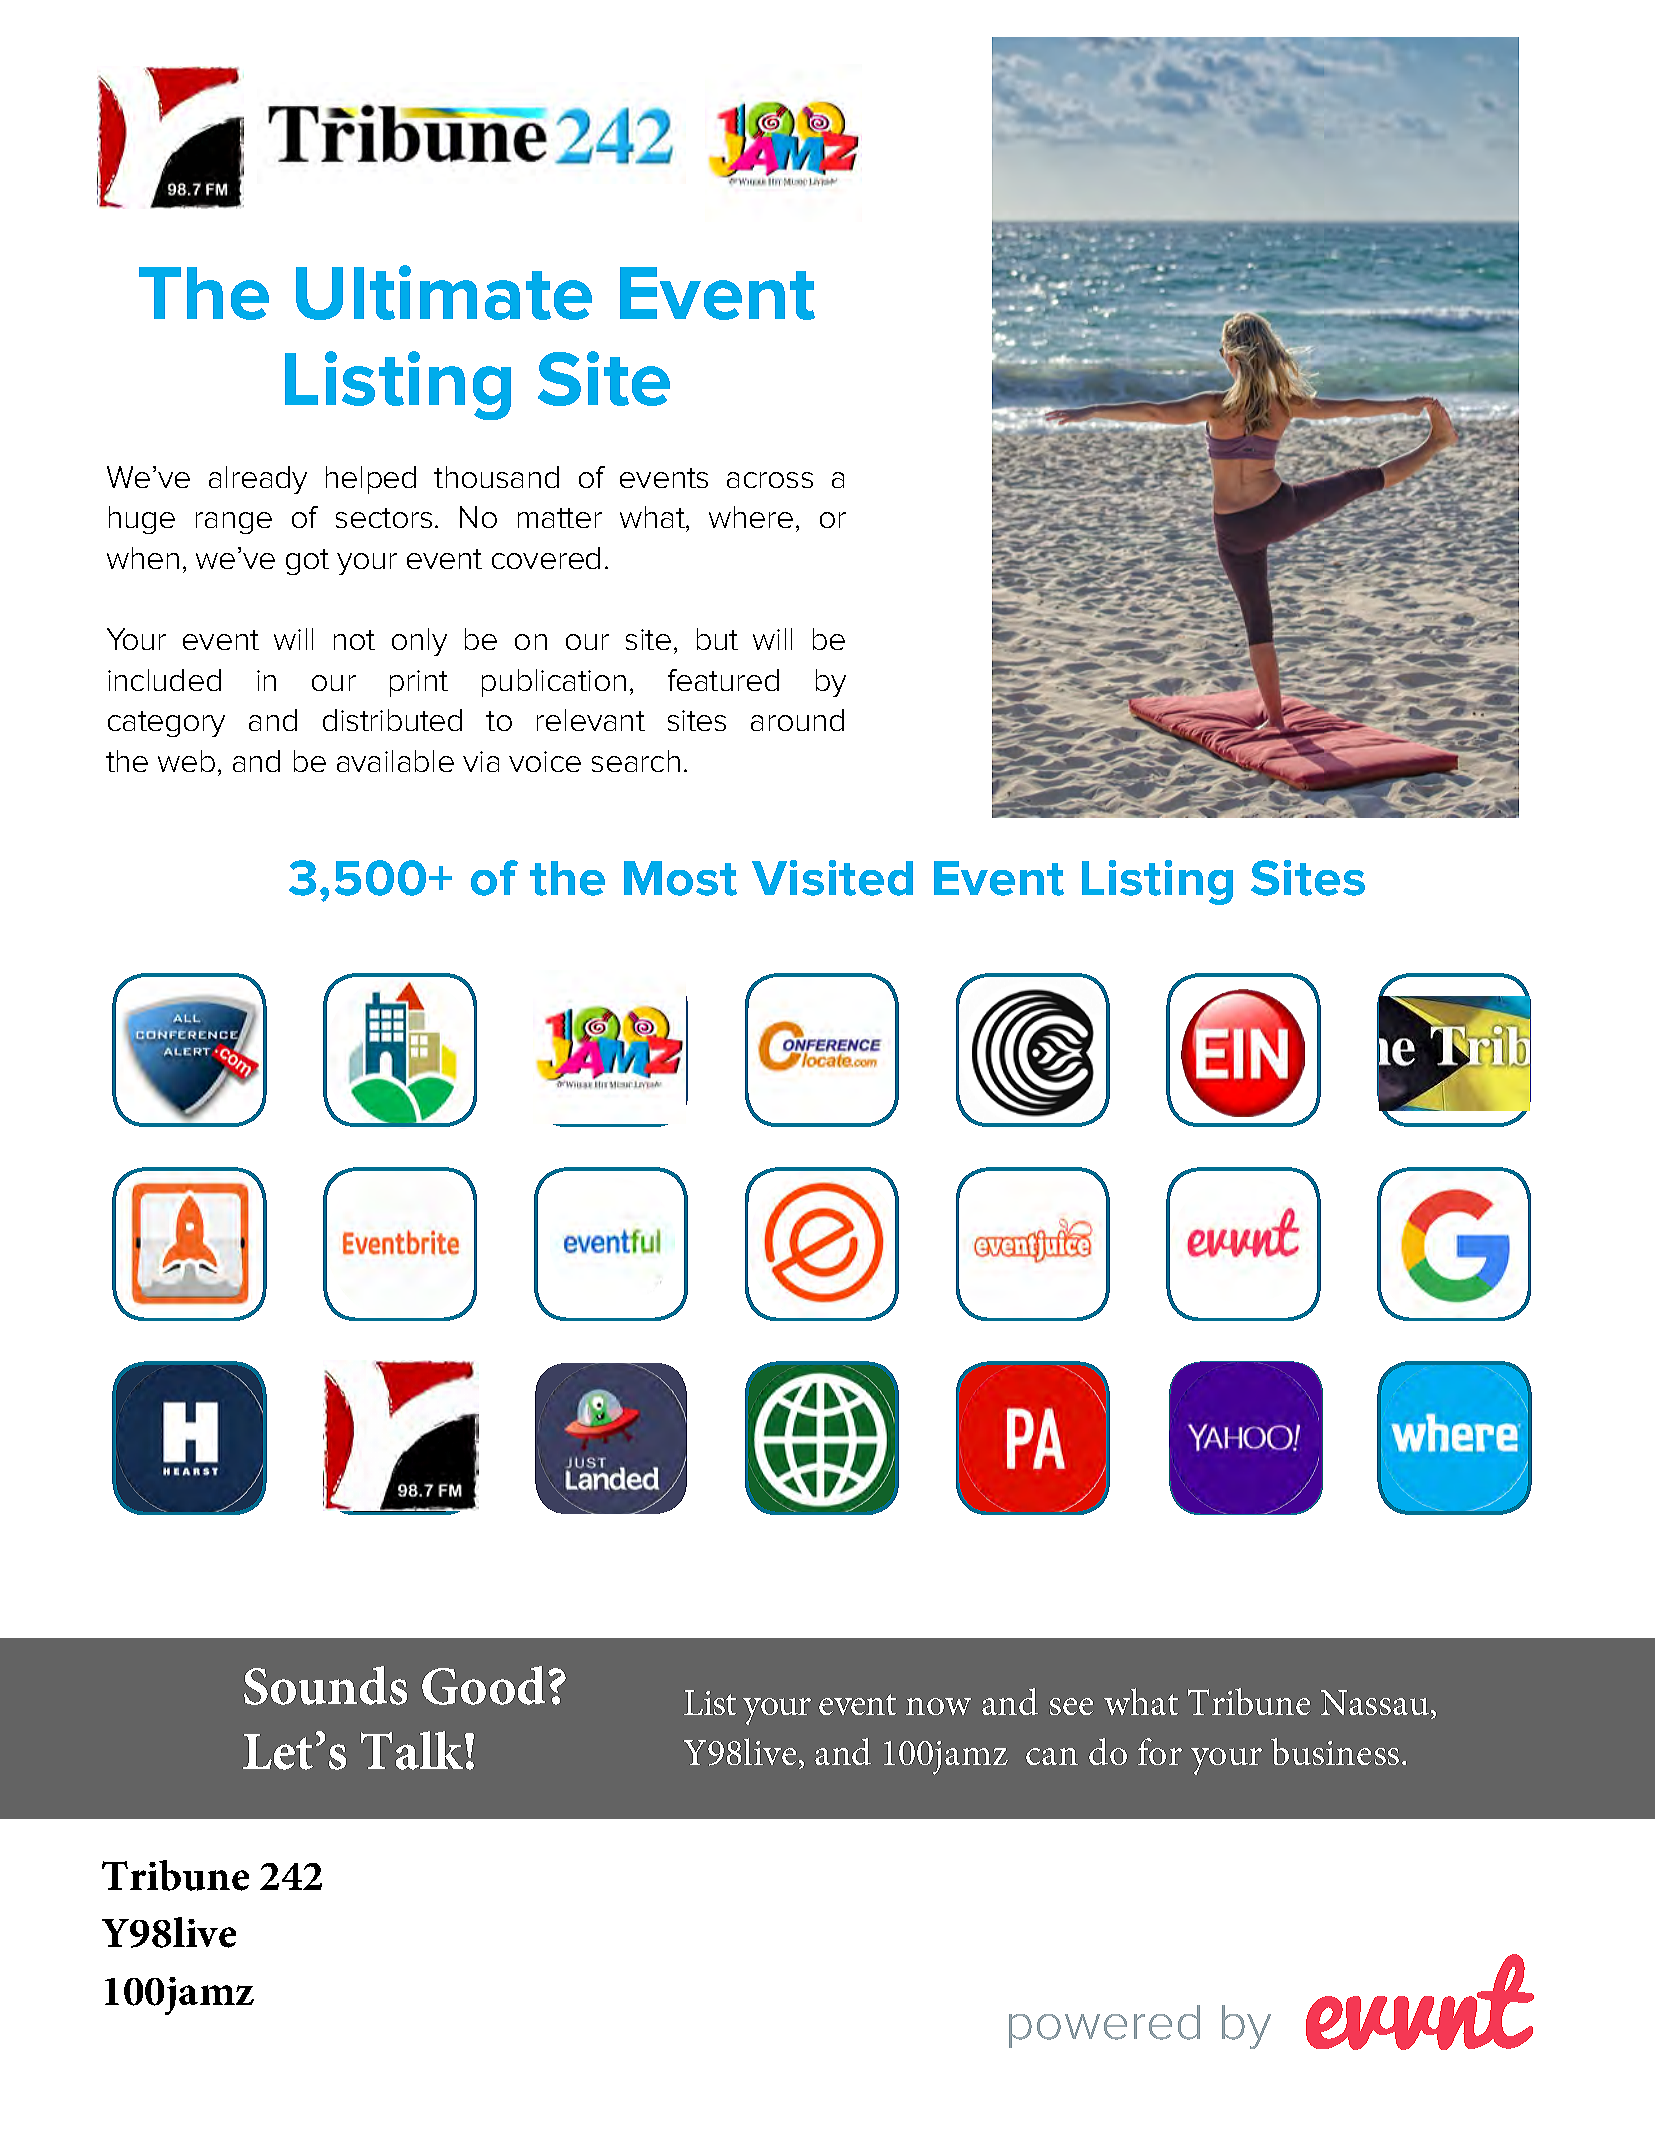 The image size is (1655, 2141). I want to click on Ultimate, so click(444, 292).
